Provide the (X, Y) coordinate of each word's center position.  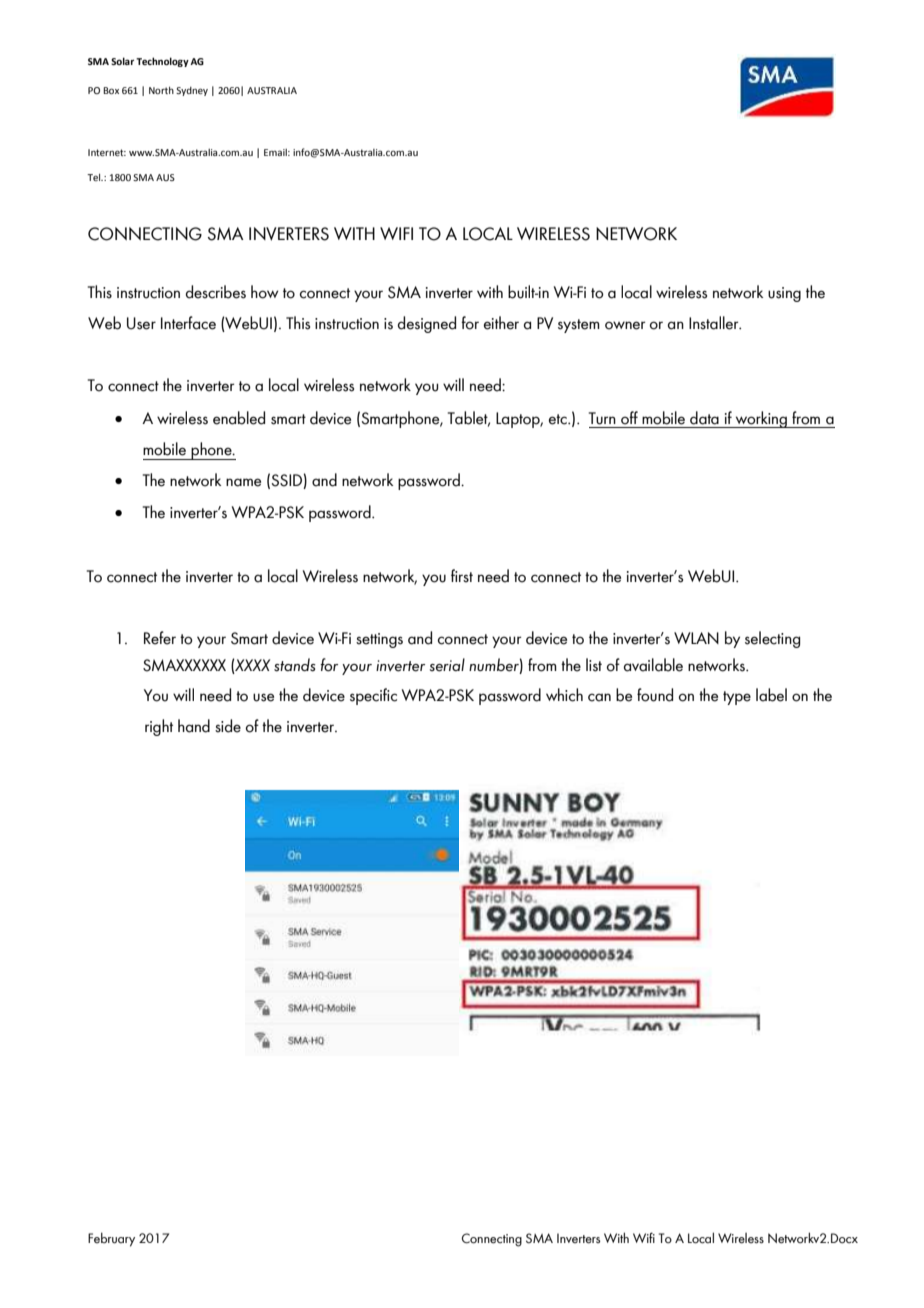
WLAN (696, 638)
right (159, 727)
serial (447, 665)
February (111, 1239)
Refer (160, 638)
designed (427, 324)
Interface (188, 323)
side (228, 726)
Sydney (192, 91)
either (501, 323)
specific (373, 696)
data (704, 418)
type (737, 698)
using (784, 294)
